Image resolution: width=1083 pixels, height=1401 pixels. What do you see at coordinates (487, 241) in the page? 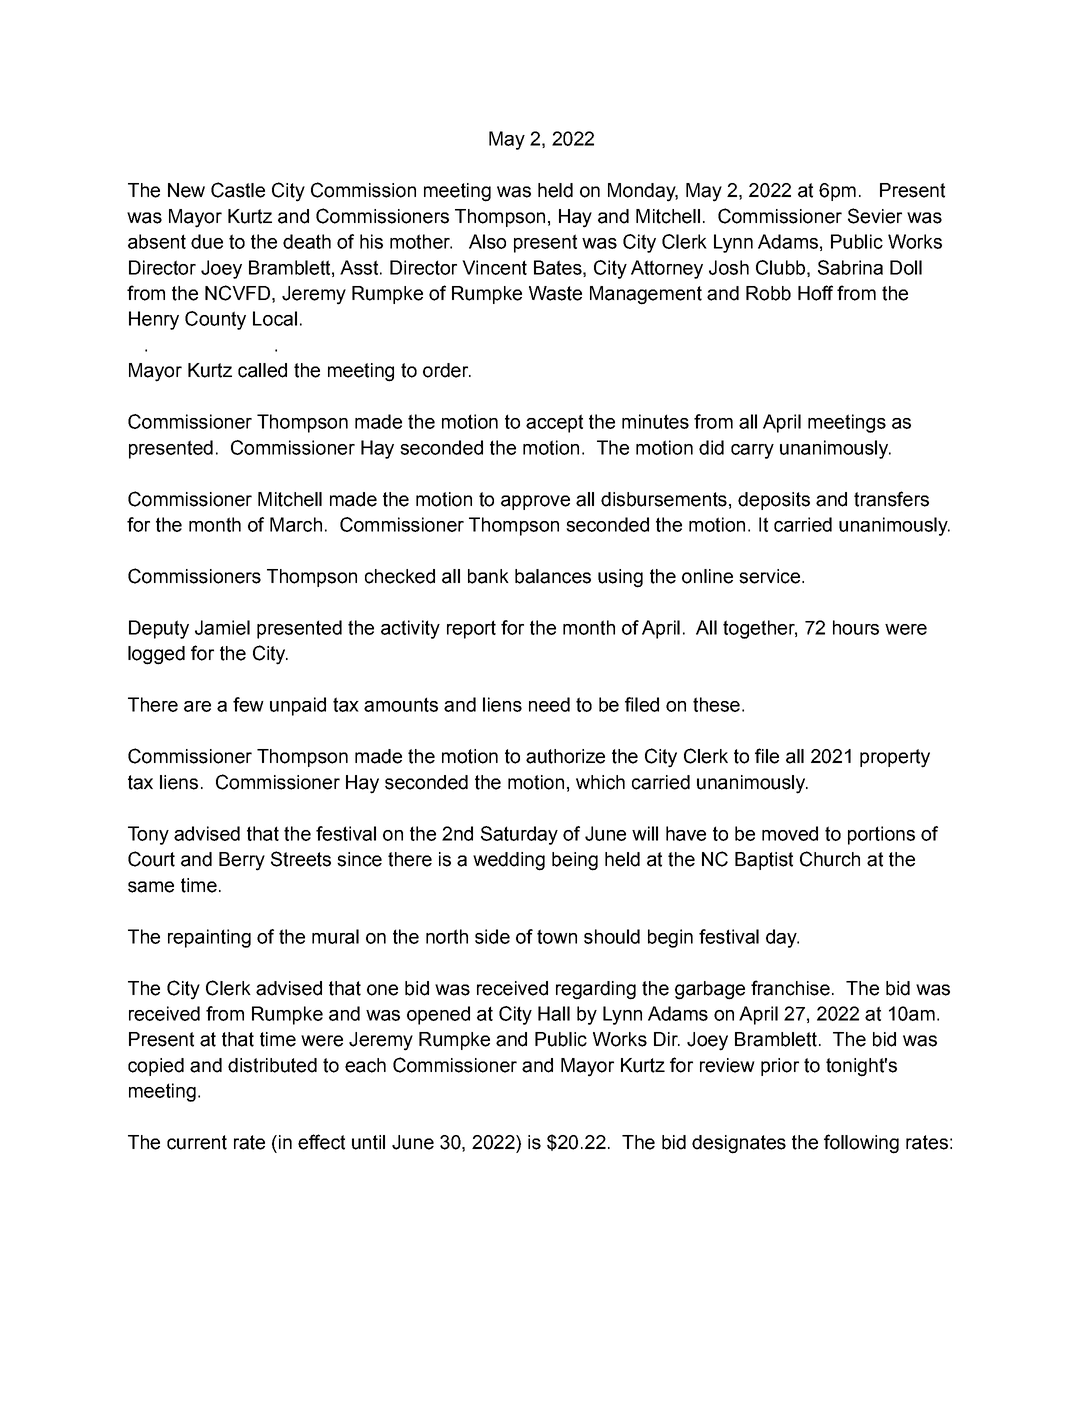
I see `Also` at bounding box center [487, 241].
